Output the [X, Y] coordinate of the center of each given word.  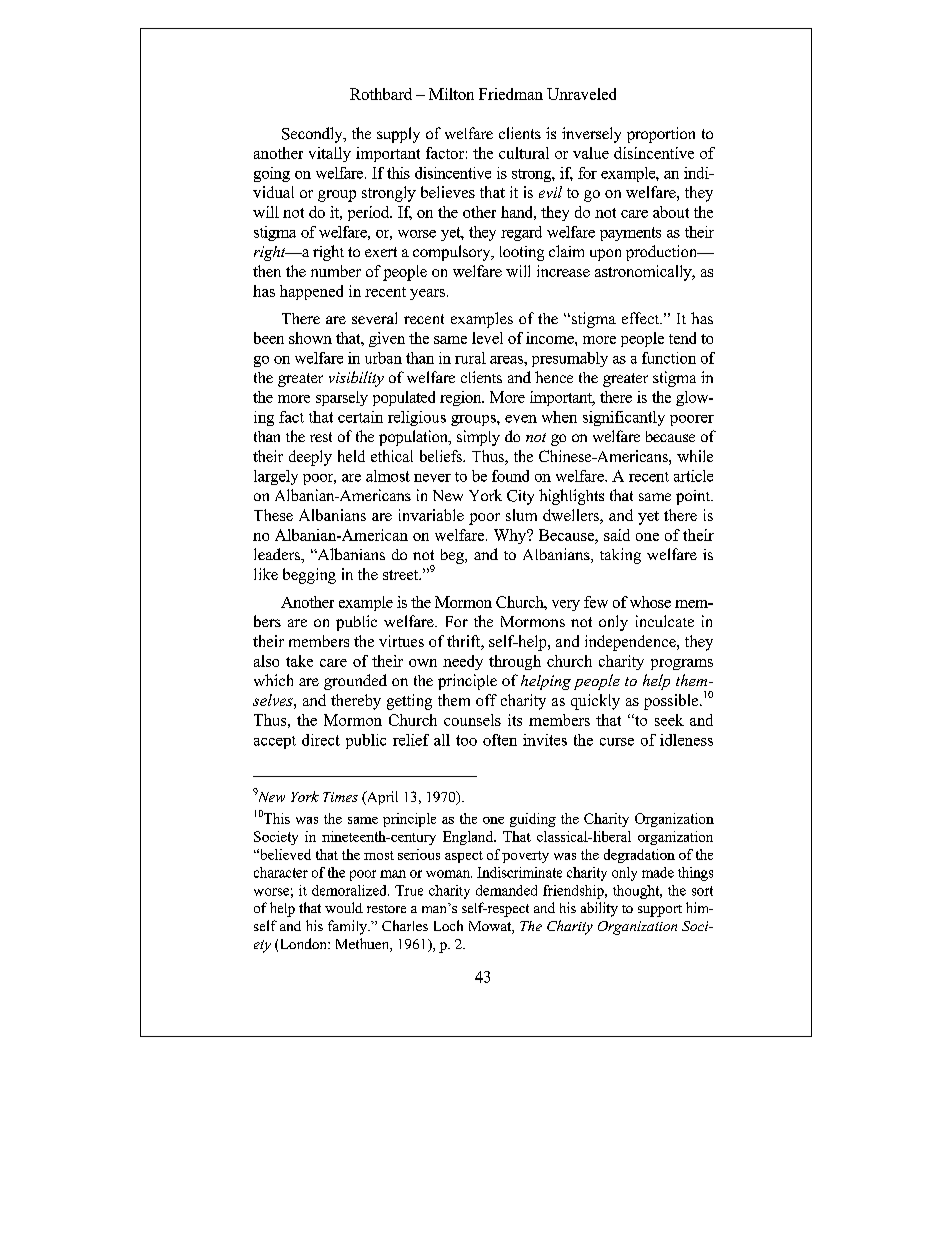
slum [521, 515]
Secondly [313, 135]
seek [669, 720]
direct [321, 740]
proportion [661, 135]
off [486, 700]
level [487, 338]
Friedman [511, 94]
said [617, 535]
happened [311, 292]
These [273, 515]
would [344, 907]
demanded [506, 890]
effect [642, 318]
